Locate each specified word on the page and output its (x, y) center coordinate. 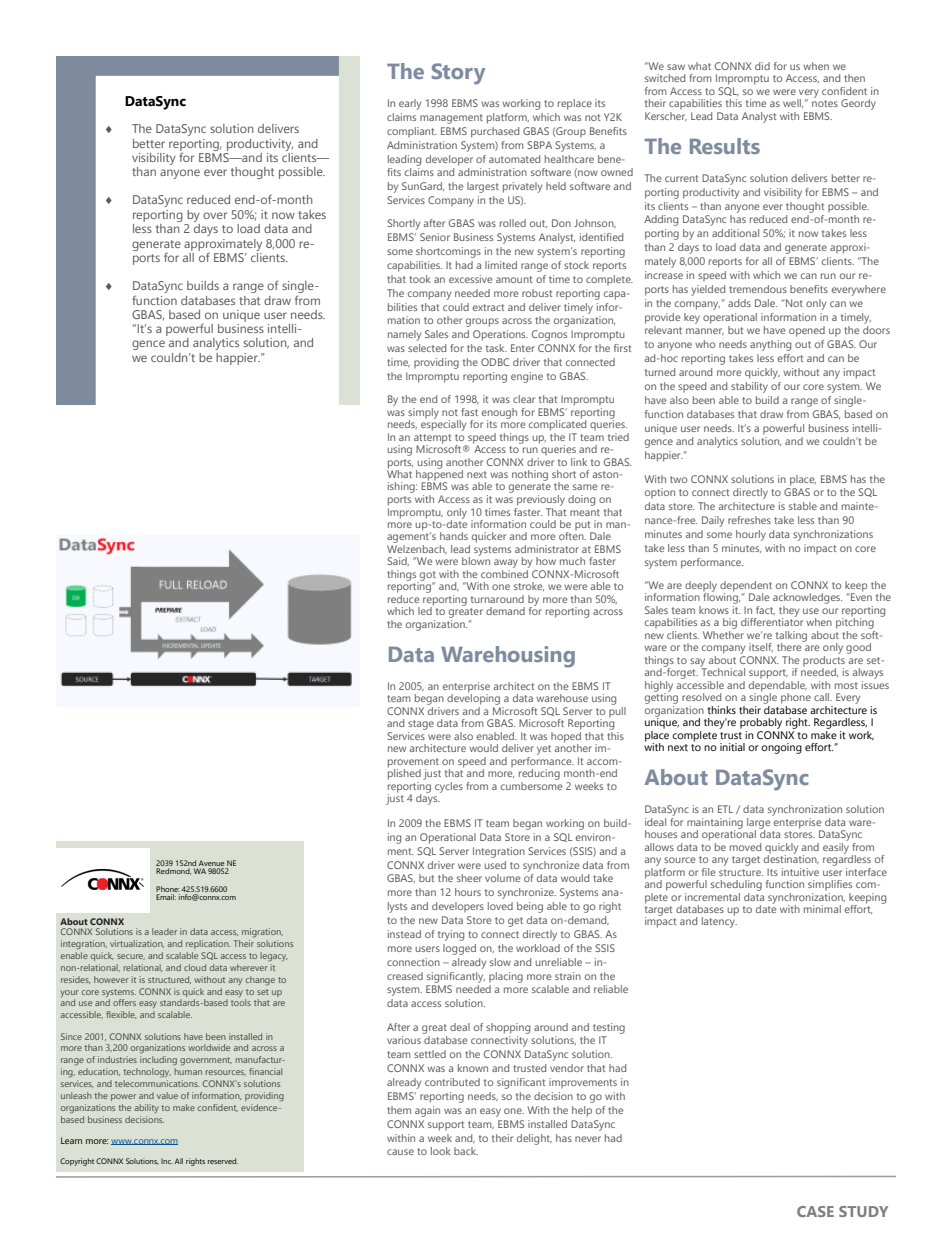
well (793, 103)
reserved (223, 1161)
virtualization (137, 944)
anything (770, 345)
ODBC (495, 362)
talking (791, 637)
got (427, 577)
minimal (822, 909)
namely (404, 335)
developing (473, 698)
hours (468, 892)
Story (458, 74)
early (410, 104)
